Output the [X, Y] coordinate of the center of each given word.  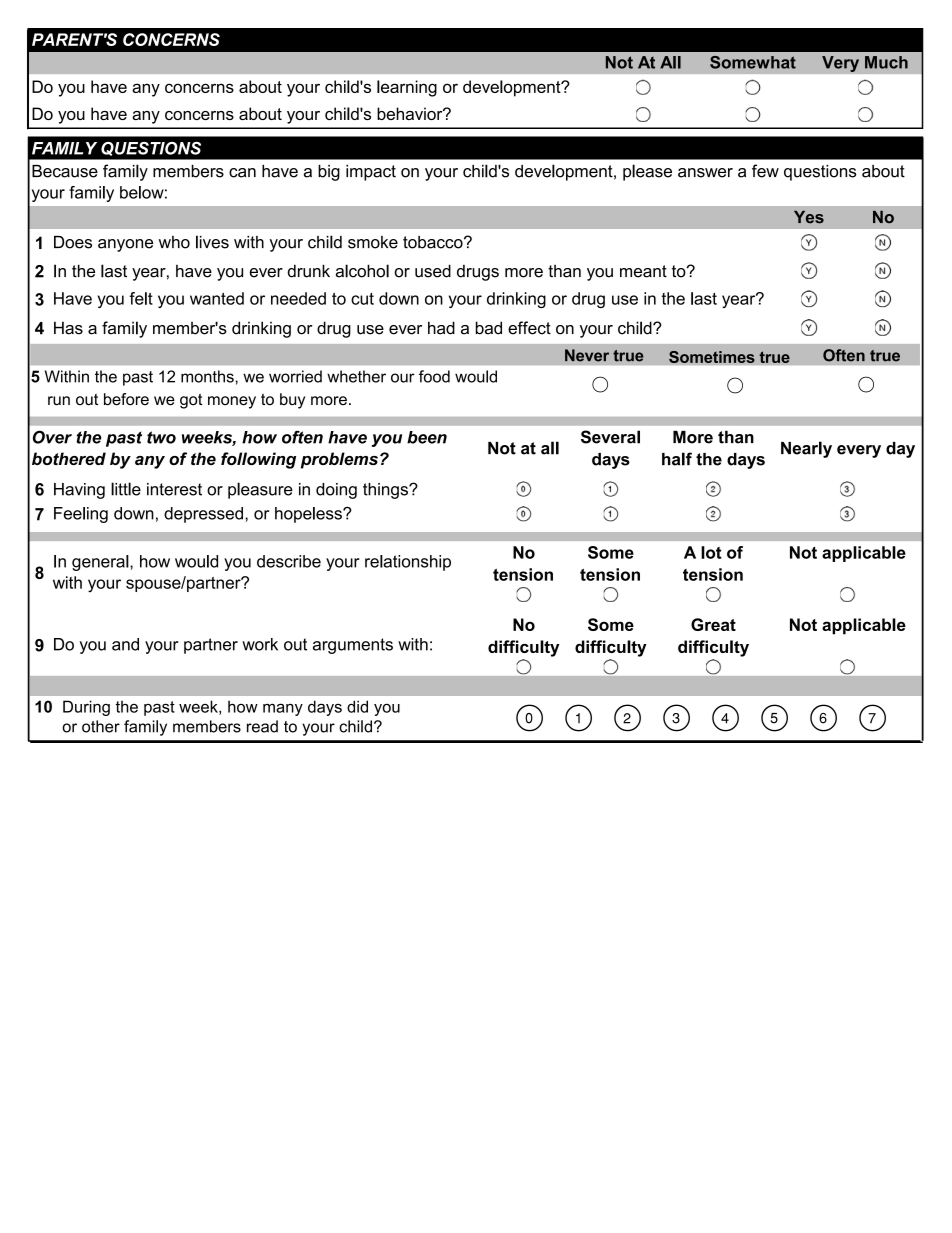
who [174, 242]
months [208, 376]
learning [407, 88]
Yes [809, 217]
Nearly [806, 449]
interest [174, 489]
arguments [353, 646]
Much [886, 62]
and [125, 644]
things [386, 491]
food [434, 376]
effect [529, 328]
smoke [373, 242]
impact [371, 173]
